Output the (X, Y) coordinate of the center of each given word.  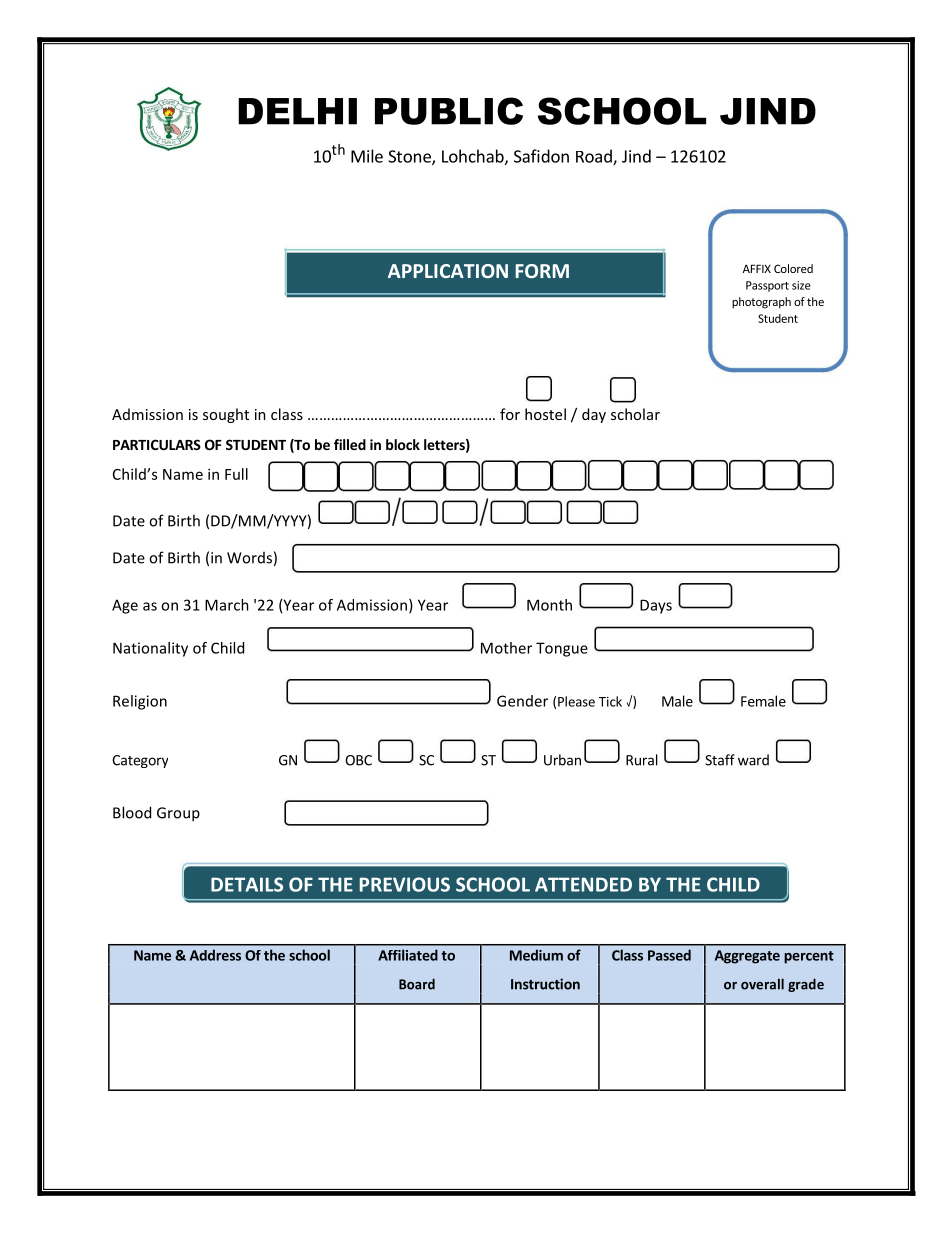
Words (249, 558)
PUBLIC (449, 111)
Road (595, 157)
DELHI (297, 111)
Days (656, 606)
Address (215, 955)
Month (549, 605)
